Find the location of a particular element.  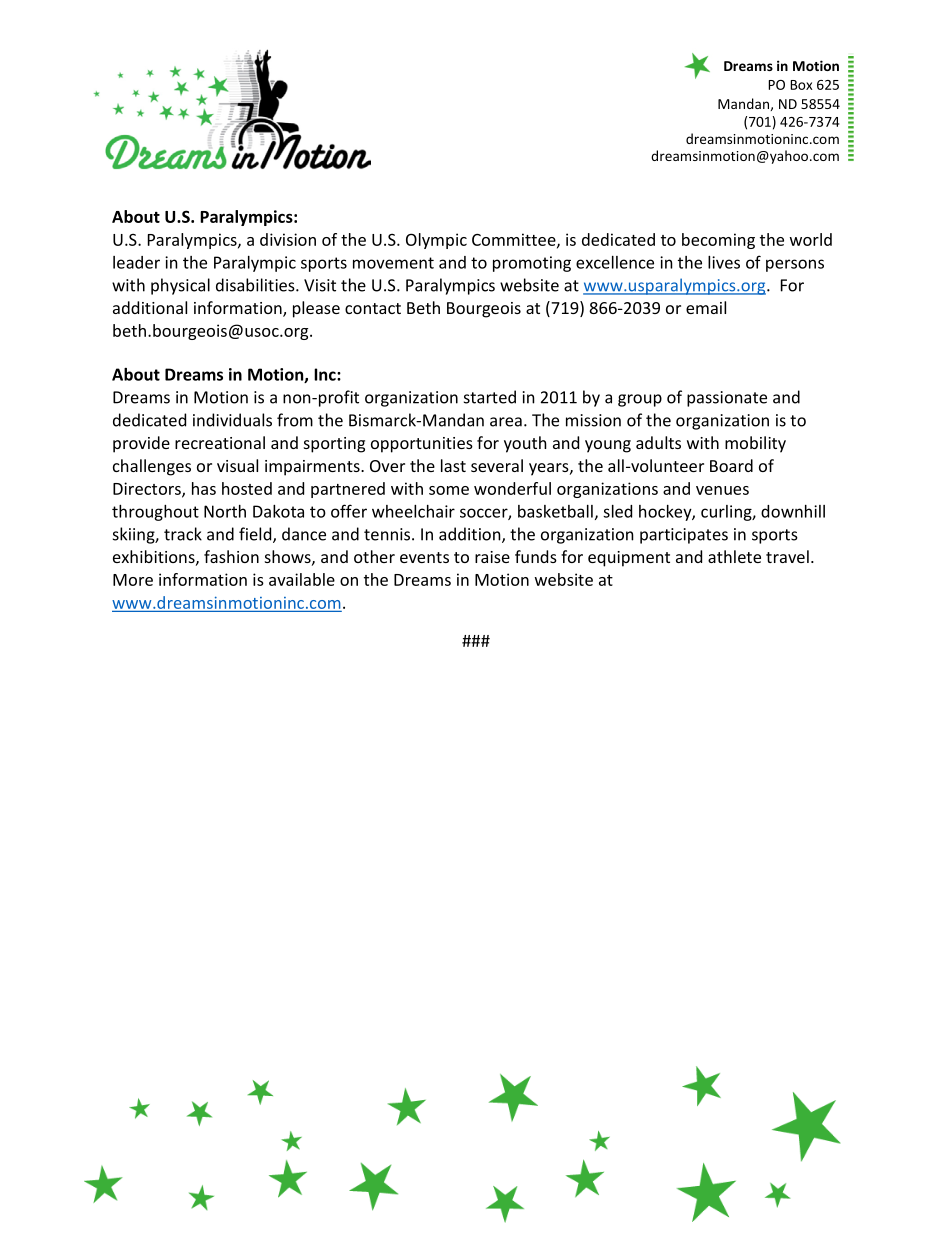

raise is located at coordinates (492, 557).
